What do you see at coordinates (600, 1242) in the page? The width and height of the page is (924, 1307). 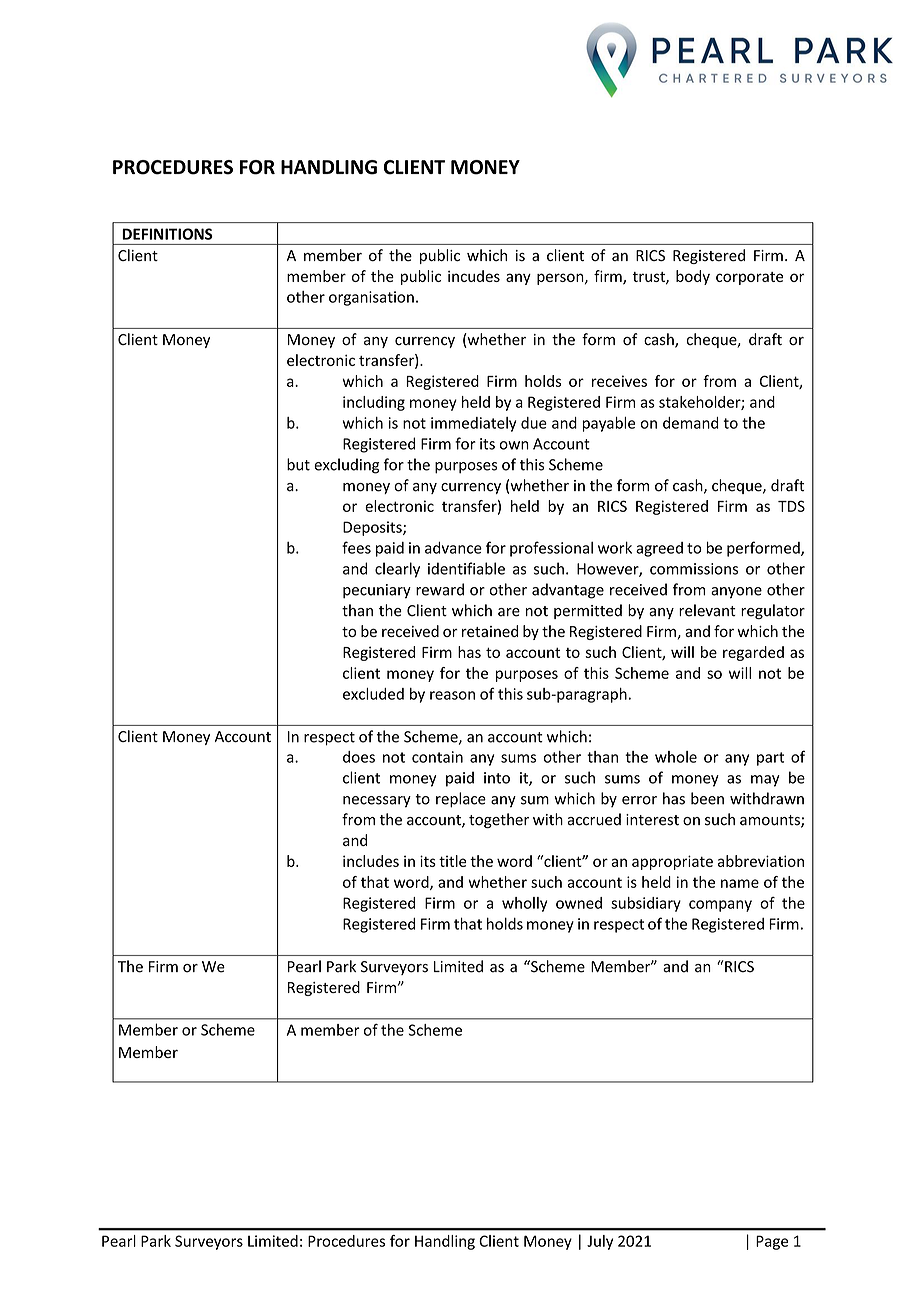 I see `July` at bounding box center [600, 1242].
